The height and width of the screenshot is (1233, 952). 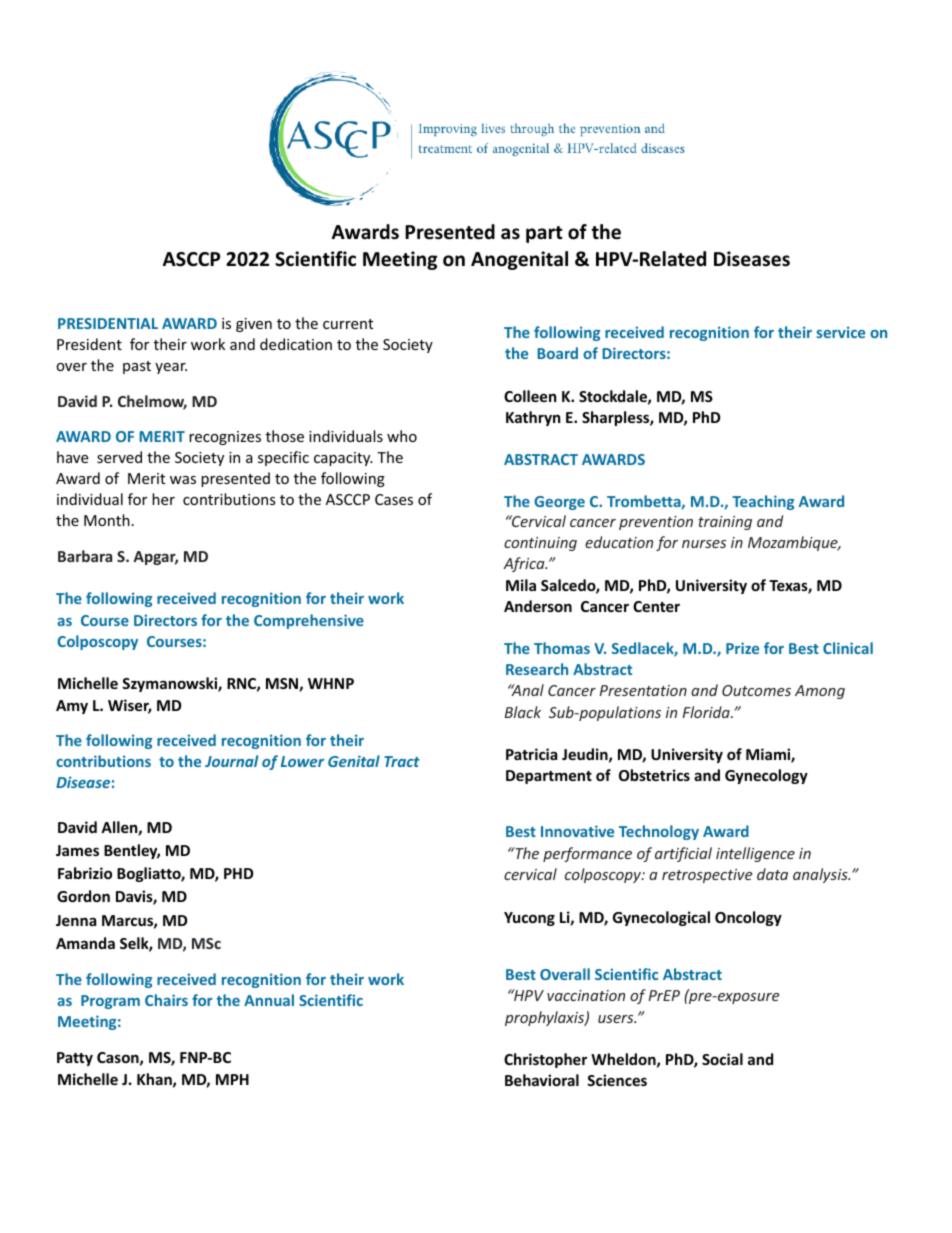 What do you see at coordinates (840, 332) in the screenshot?
I see `service` at bounding box center [840, 332].
